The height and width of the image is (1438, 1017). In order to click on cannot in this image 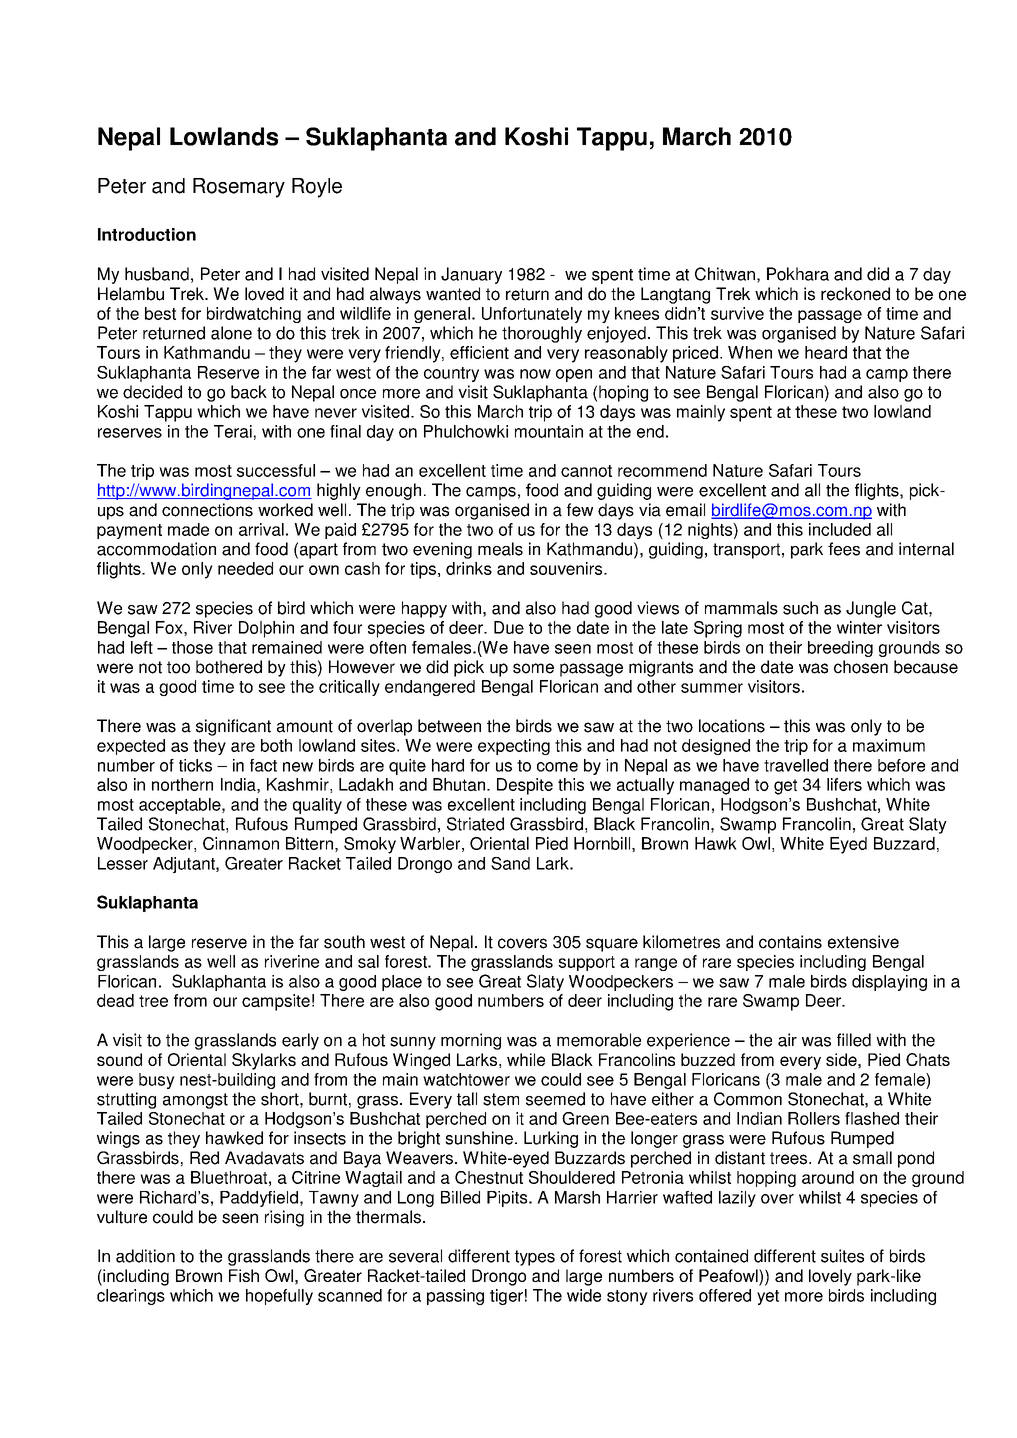, I will do `click(586, 471)`.
